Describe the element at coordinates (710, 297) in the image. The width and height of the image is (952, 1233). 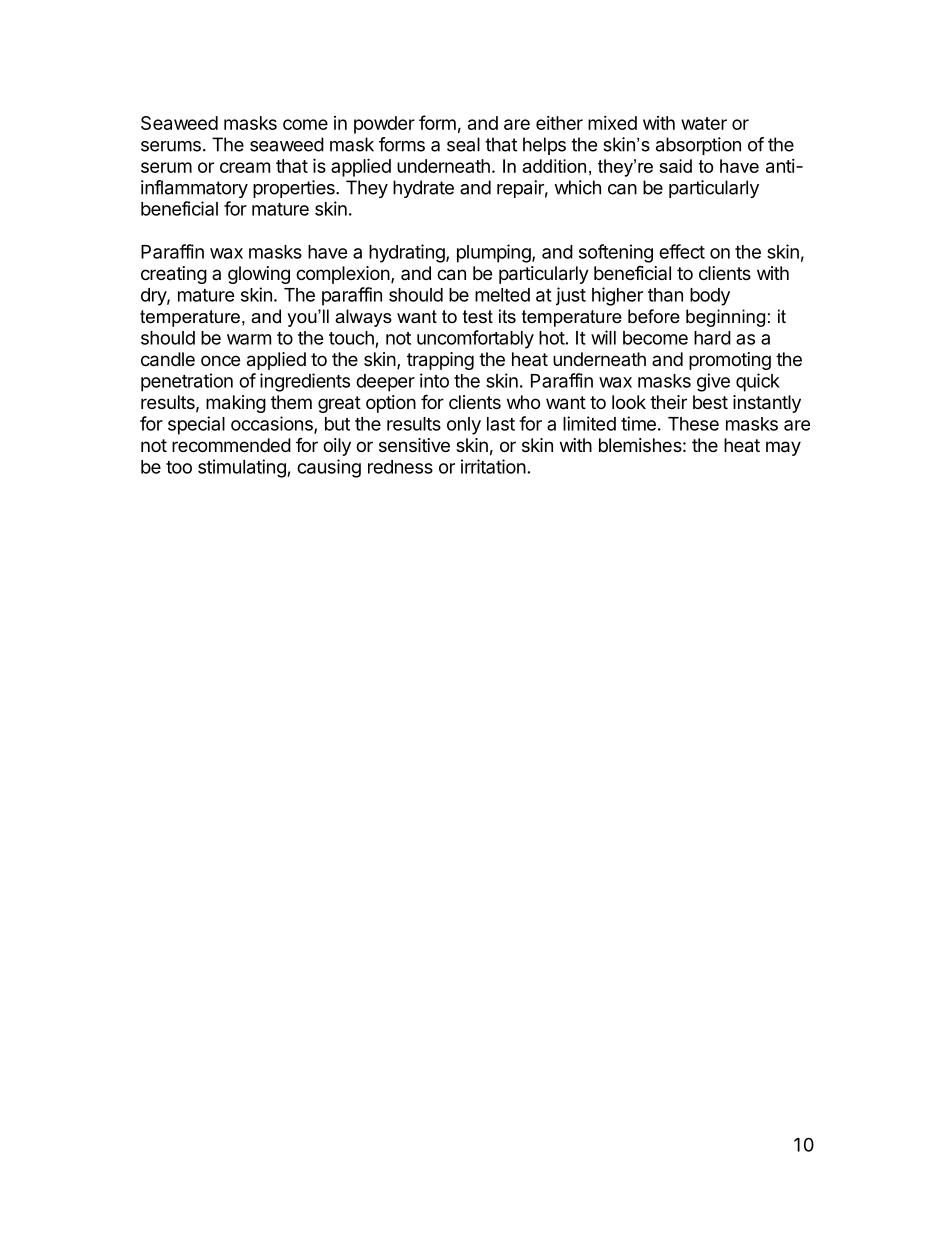
I see `body` at that location.
